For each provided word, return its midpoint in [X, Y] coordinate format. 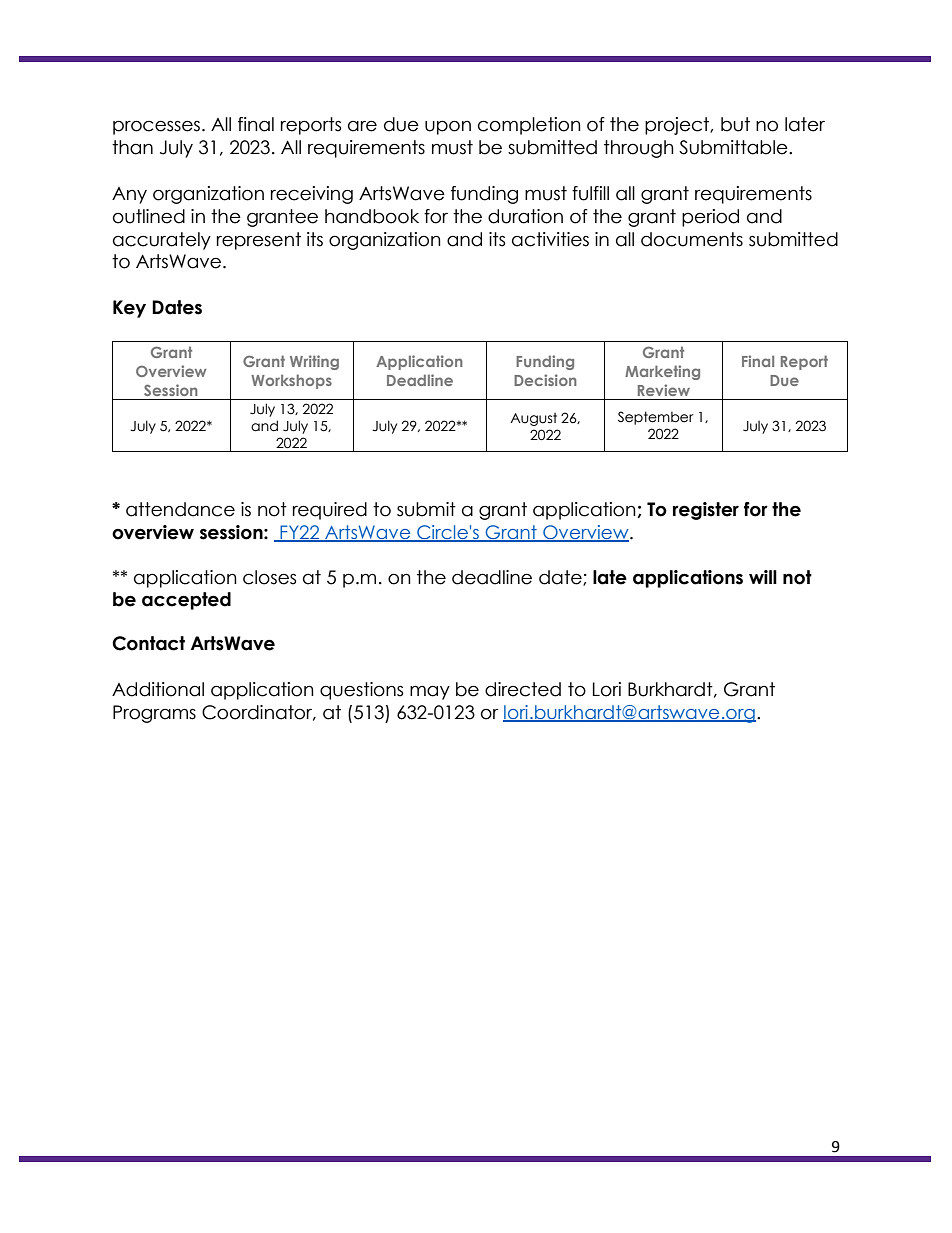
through [639, 149]
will [763, 577]
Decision [545, 380]
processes [156, 127]
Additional [158, 689]
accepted [186, 601]
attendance [180, 509]
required [330, 511]
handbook [372, 216]
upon [448, 127]
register [706, 511]
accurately [162, 241]
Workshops [291, 381]
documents [692, 239]
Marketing [662, 372]
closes [269, 577]
